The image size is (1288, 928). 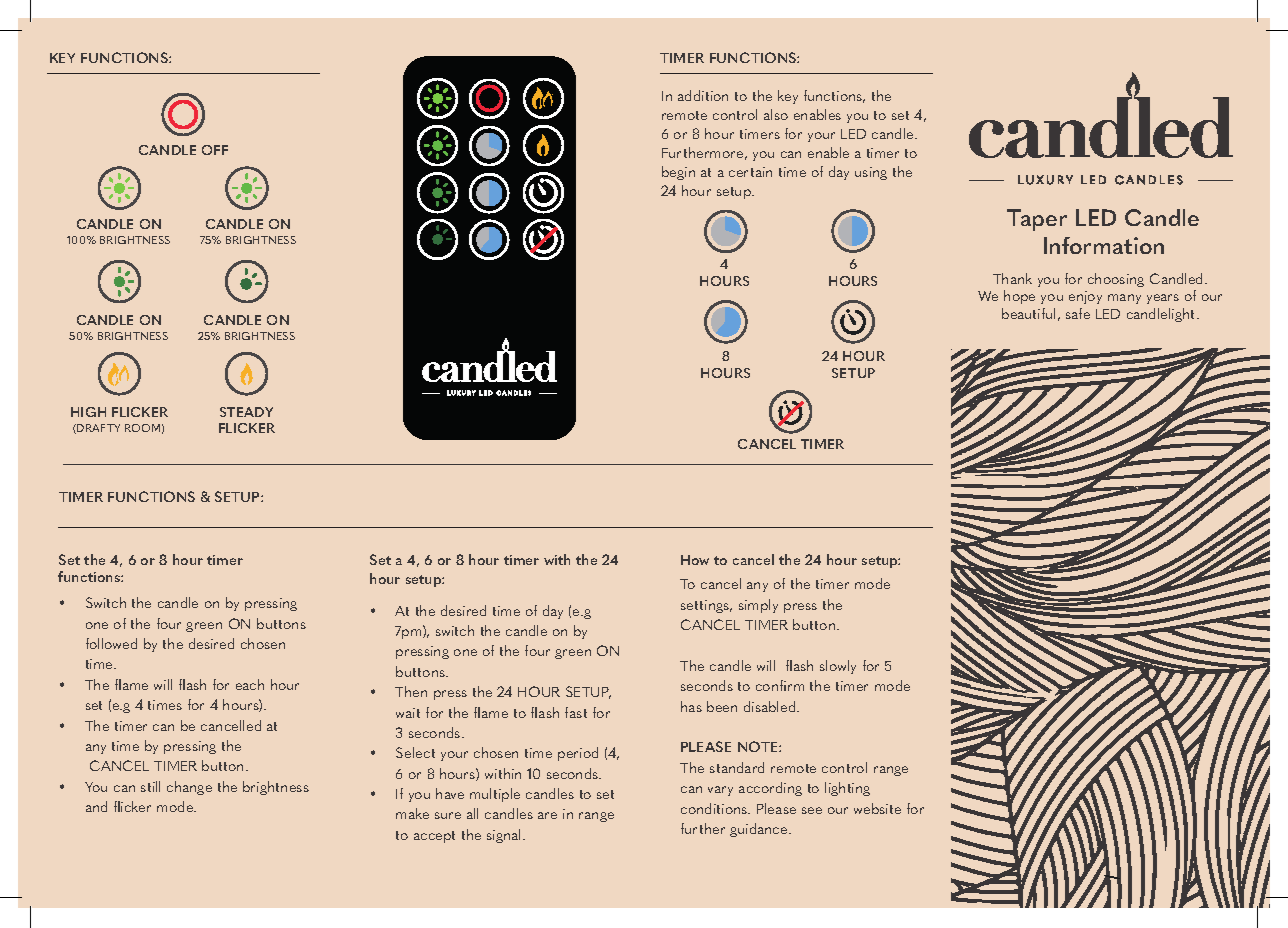 What do you see at coordinates (88, 412) in the image?
I see `HIGH` at bounding box center [88, 412].
